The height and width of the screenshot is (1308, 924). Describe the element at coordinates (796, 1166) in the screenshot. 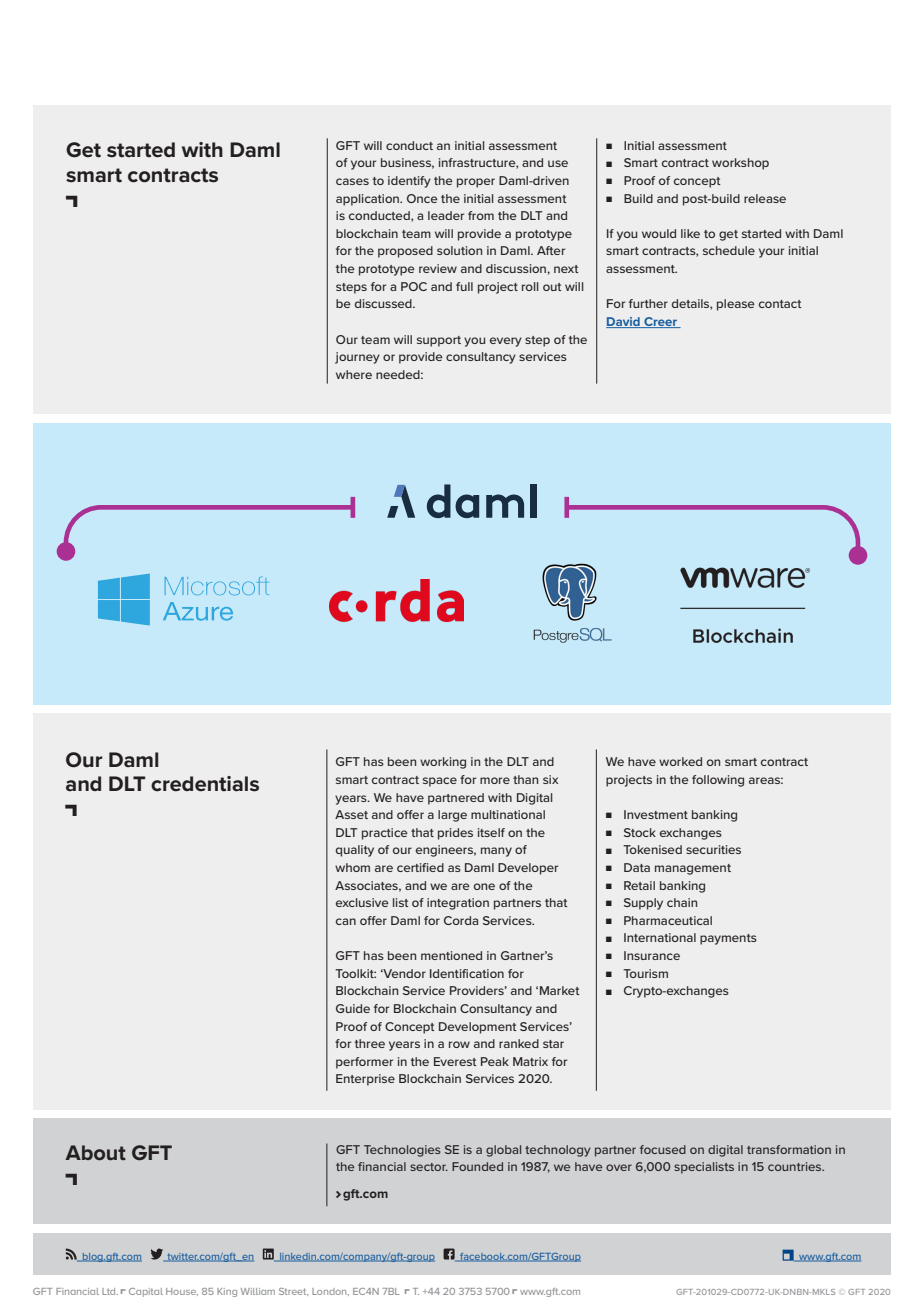

I see `countries` at that location.
